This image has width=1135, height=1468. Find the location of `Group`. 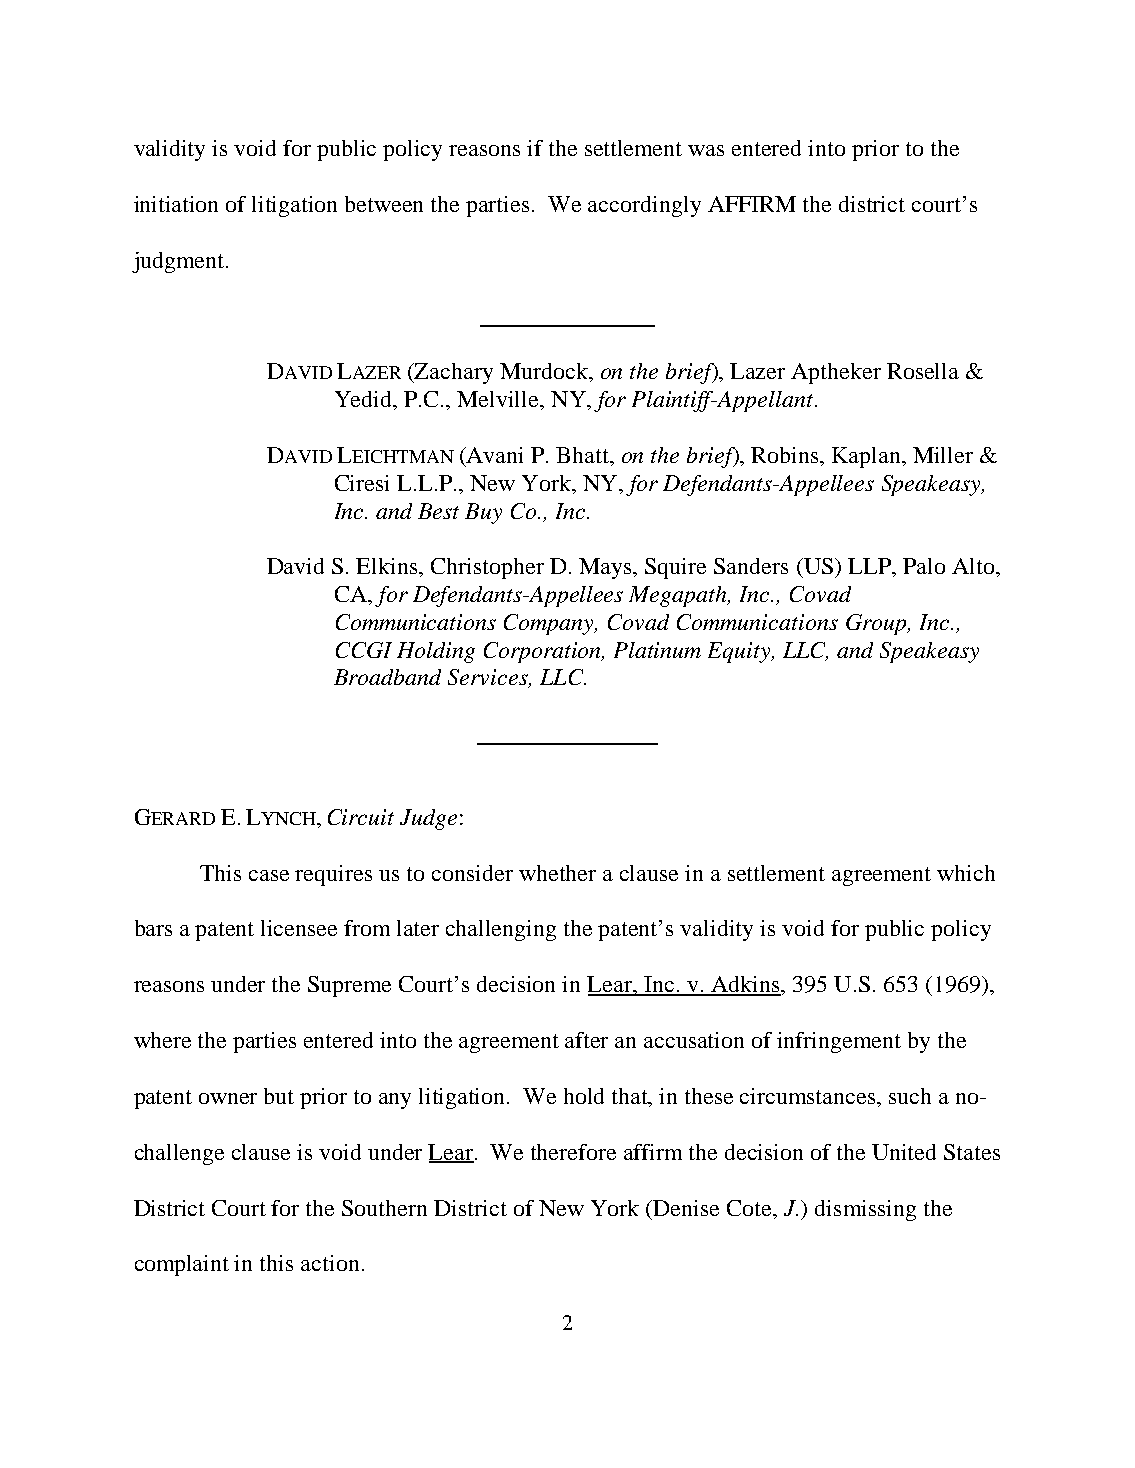

Group is located at coordinates (877, 624).
